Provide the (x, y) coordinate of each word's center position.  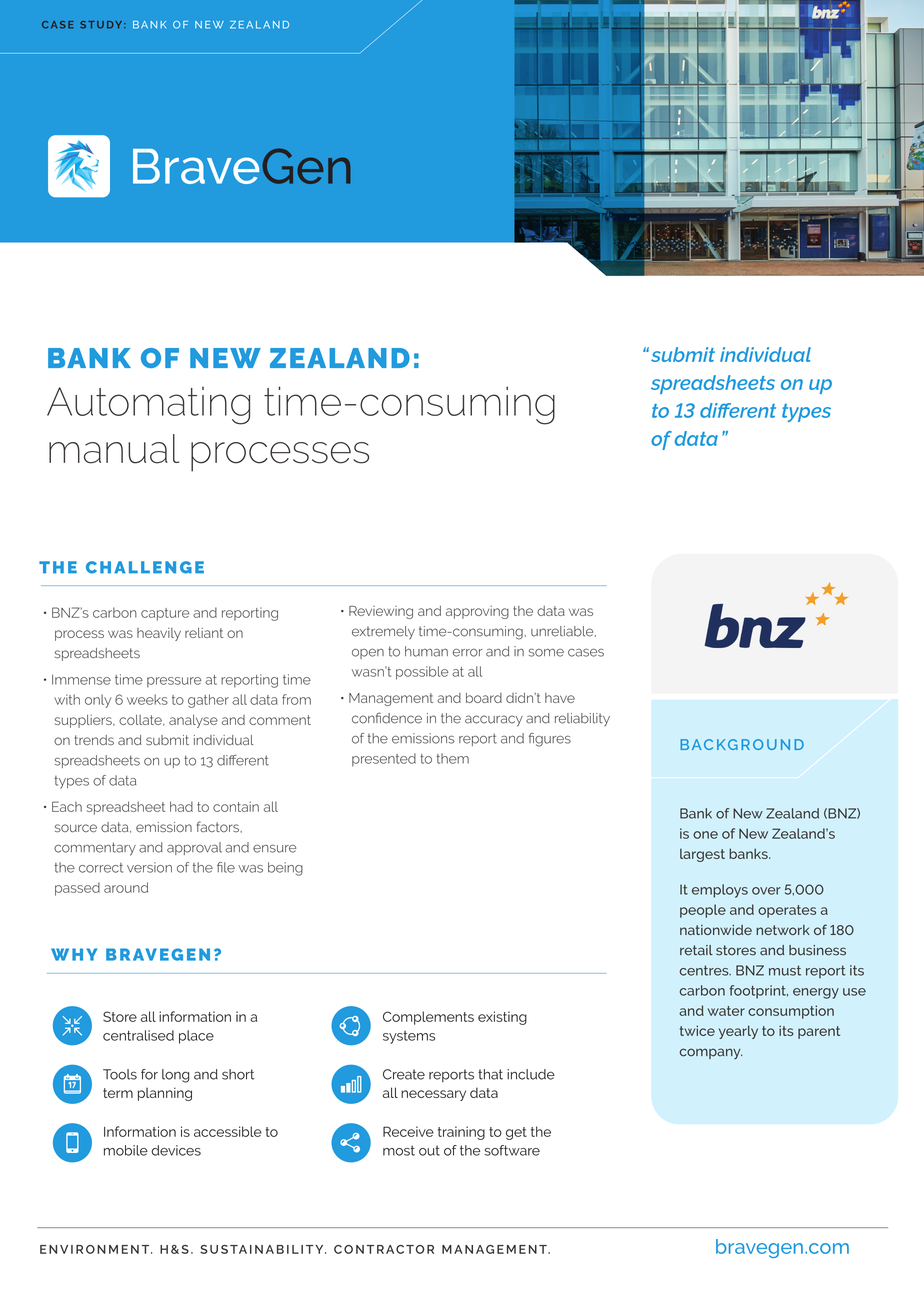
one (705, 835)
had (181, 806)
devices (176, 1150)
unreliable (563, 631)
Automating (148, 405)
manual (114, 449)
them (453, 758)
